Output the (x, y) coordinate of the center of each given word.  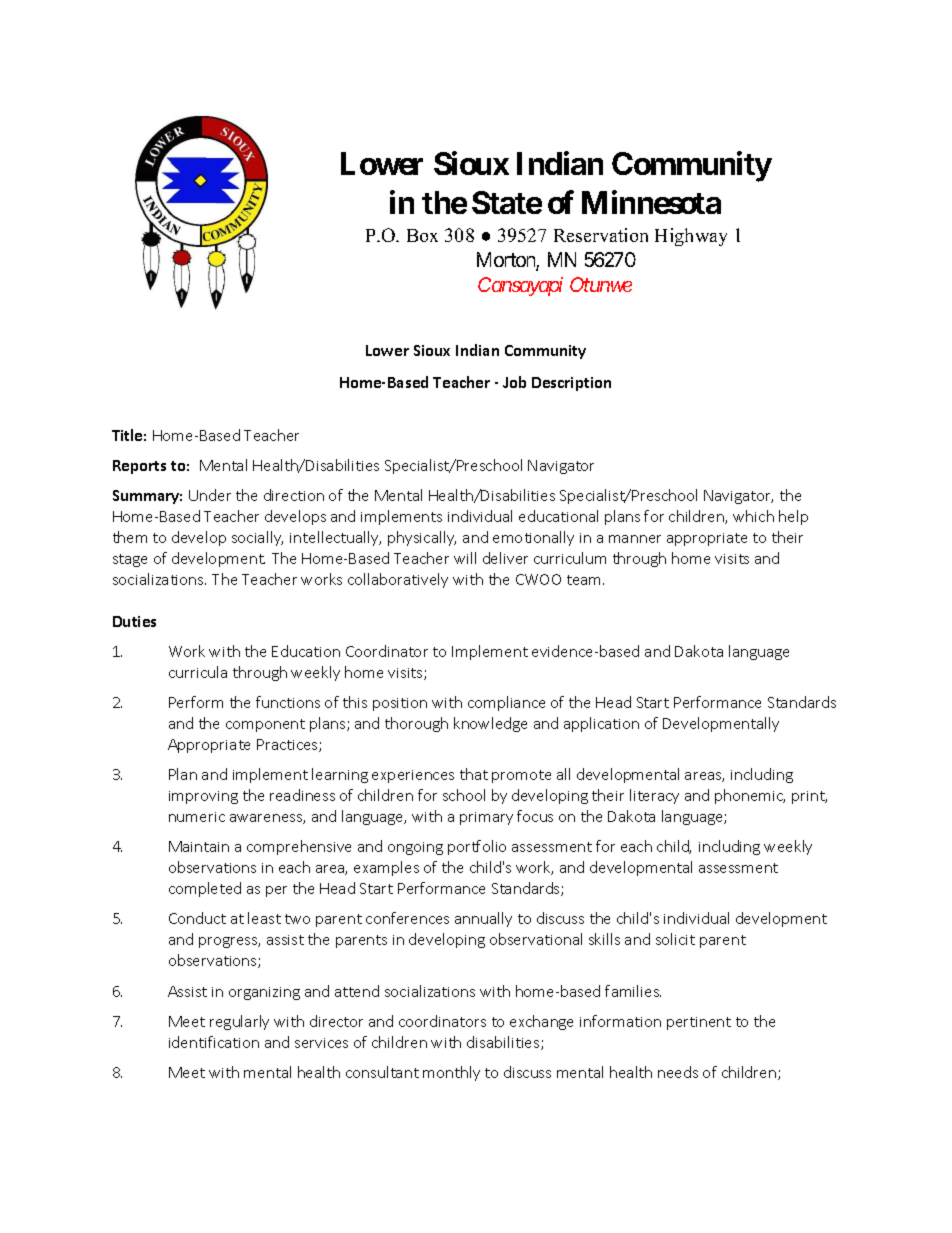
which (753, 516)
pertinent (699, 1023)
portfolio (477, 847)
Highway (691, 237)
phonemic (750, 796)
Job (514, 382)
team (585, 580)
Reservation (601, 235)
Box (422, 235)
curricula (198, 672)
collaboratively (398, 580)
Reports (139, 467)
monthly (451, 1073)
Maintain (199, 846)
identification (214, 1042)
